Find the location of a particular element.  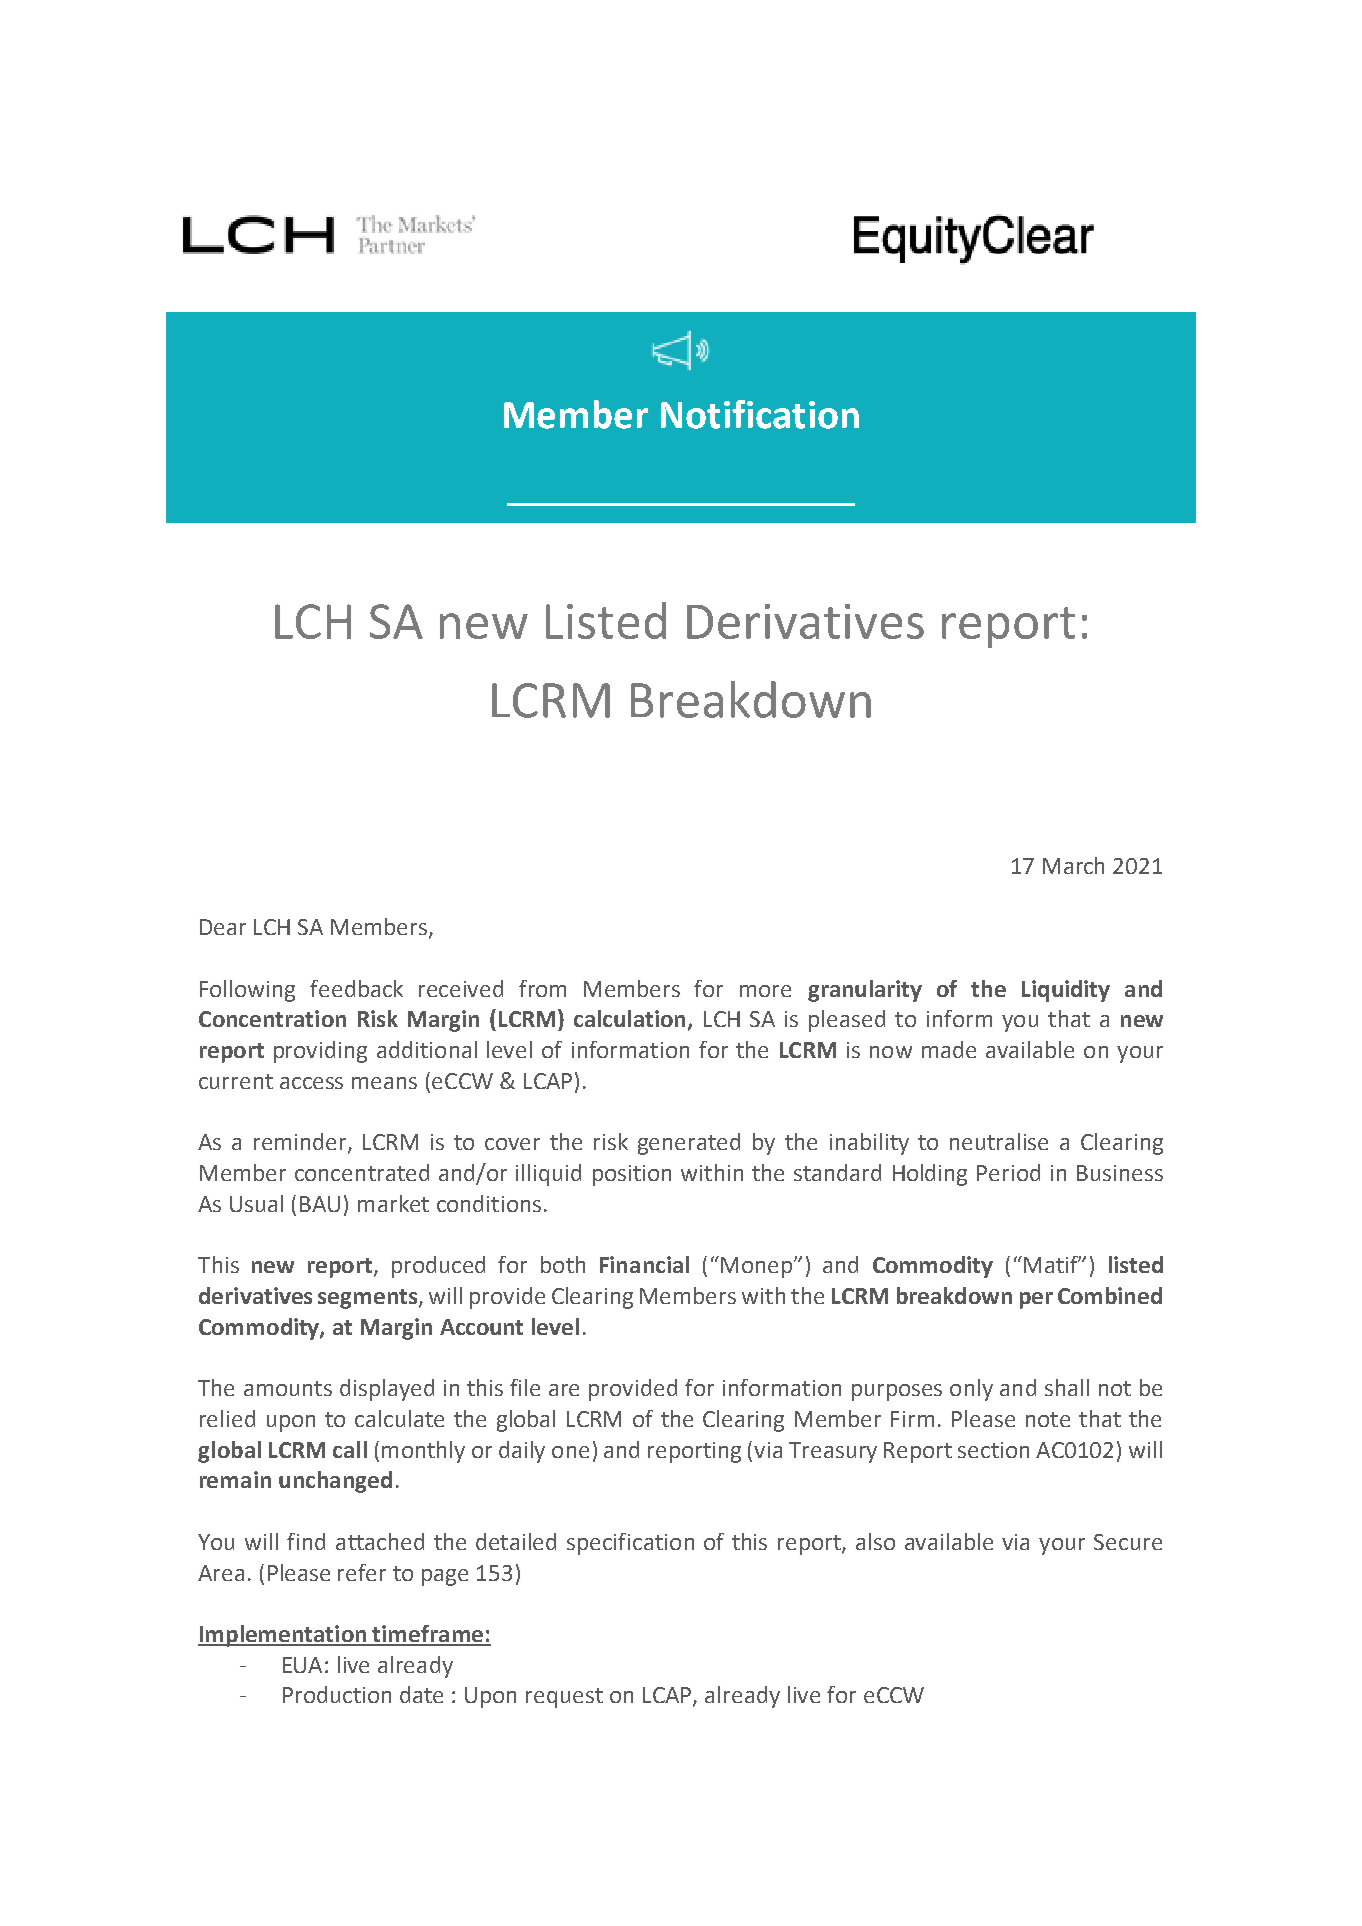

March is located at coordinates (1073, 865).
